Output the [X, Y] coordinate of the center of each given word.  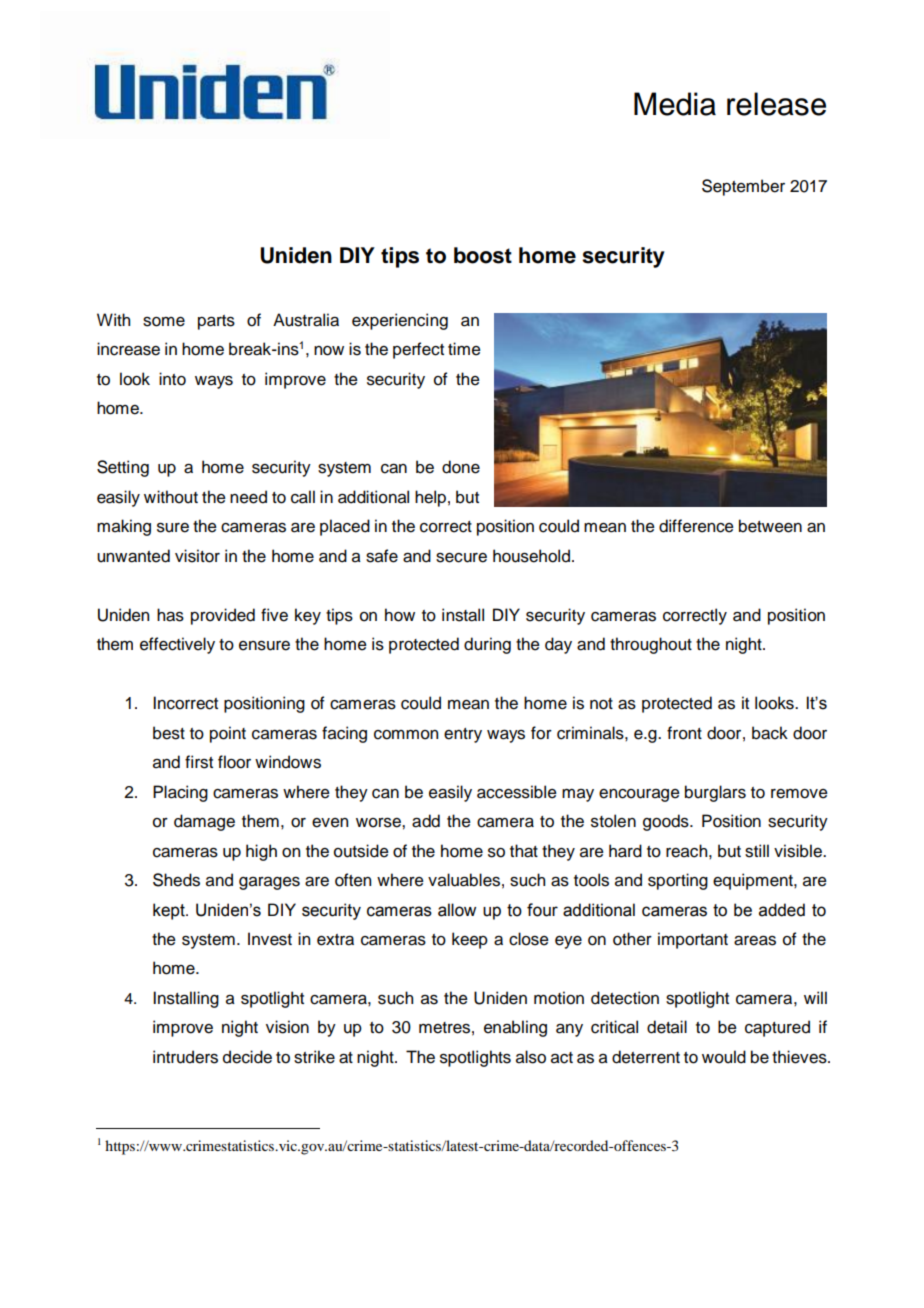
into [172, 379]
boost [483, 255]
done [461, 467]
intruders [185, 1057]
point [228, 734]
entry [463, 735]
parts [216, 322]
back [770, 733]
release [776, 104]
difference [696, 526]
